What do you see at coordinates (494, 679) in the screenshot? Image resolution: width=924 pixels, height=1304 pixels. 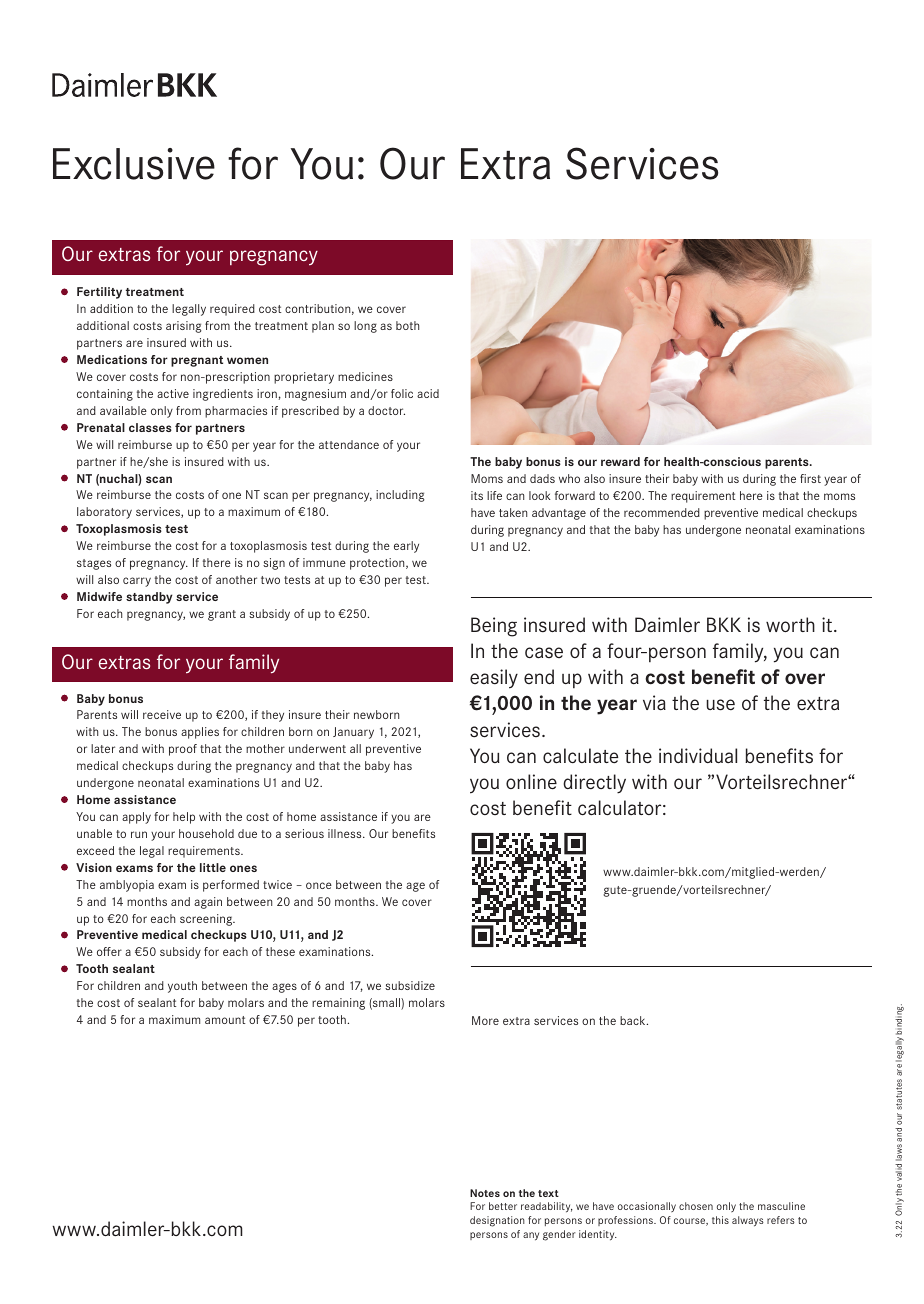 I see `easily` at bounding box center [494, 679].
